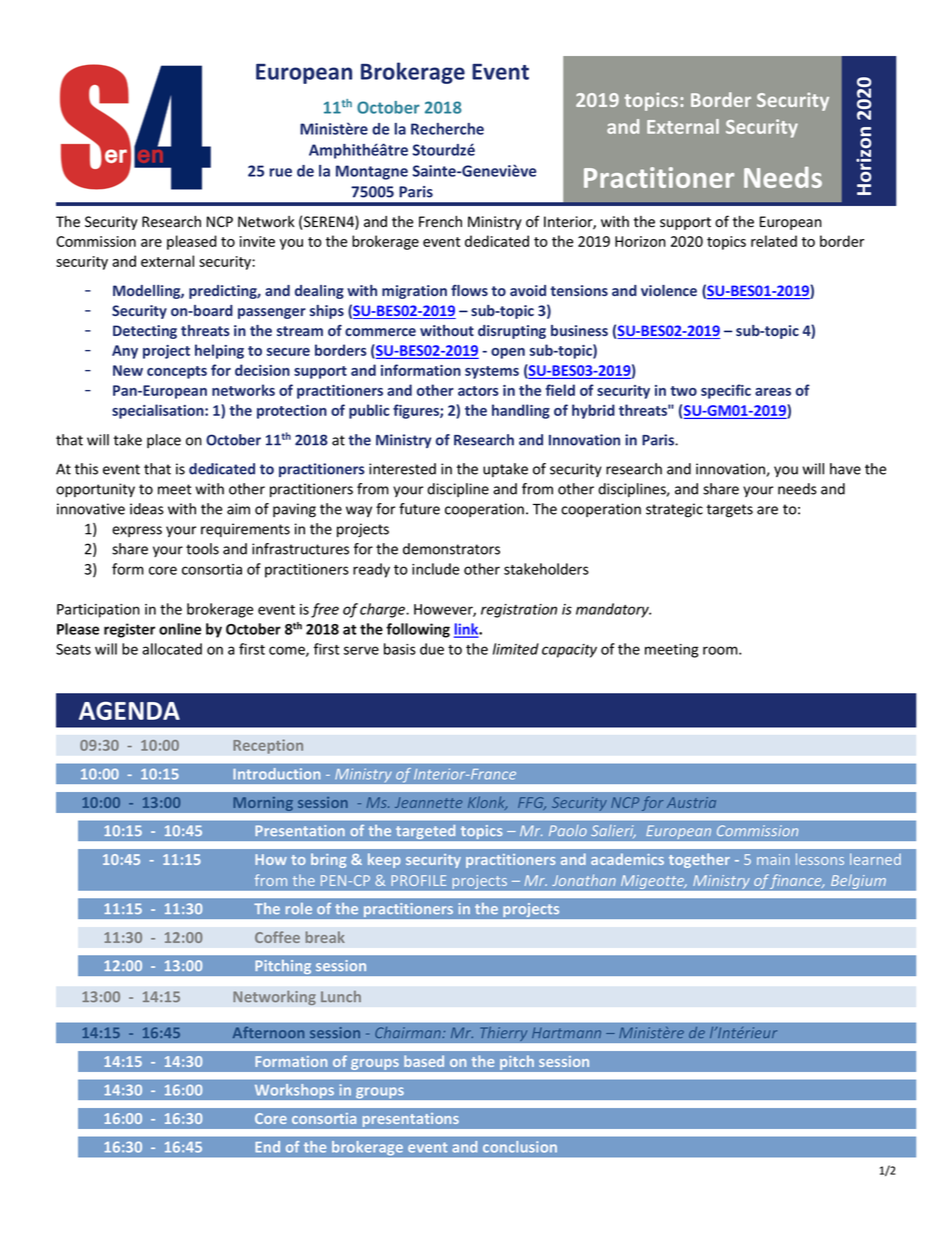 The height and width of the screenshot is (1233, 952). What do you see at coordinates (268, 1032) in the screenshot?
I see `Afternoon` at bounding box center [268, 1032].
